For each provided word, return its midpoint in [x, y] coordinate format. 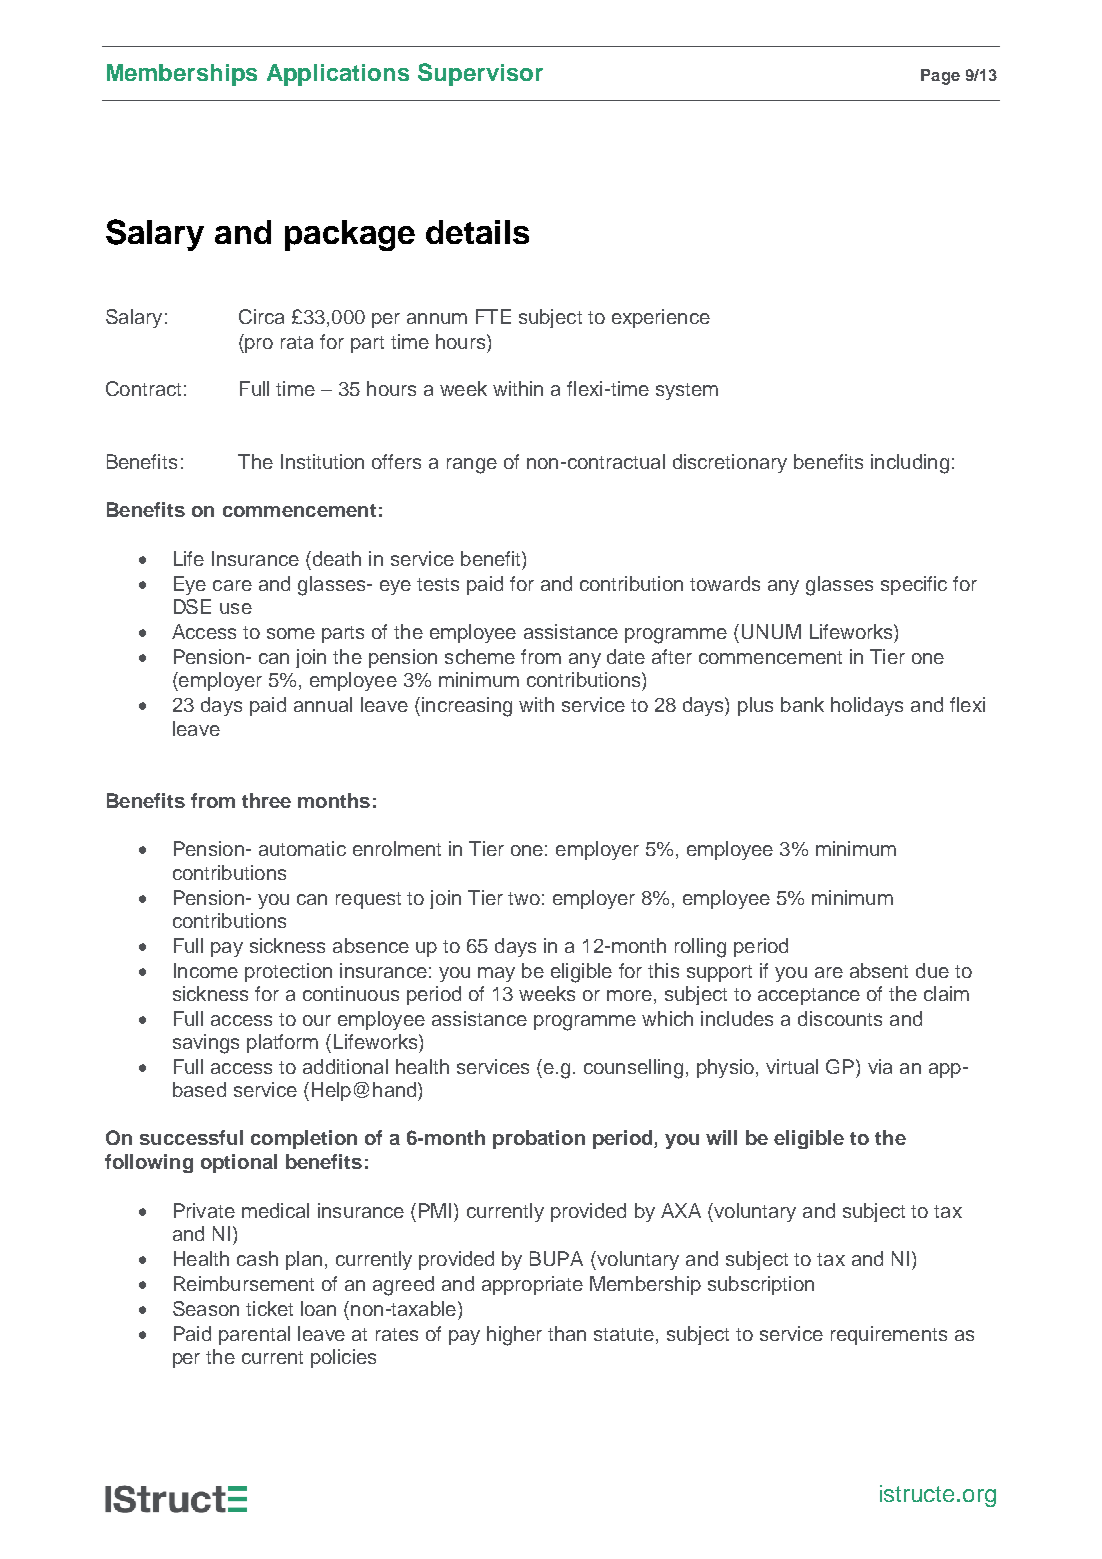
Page [940, 77]
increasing [467, 707]
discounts [840, 1018]
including [910, 464]
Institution [322, 461]
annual [323, 704]
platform [282, 1043]
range [472, 466]
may [496, 974]
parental [254, 1335]
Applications [338, 75]
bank [802, 704]
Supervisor [480, 74]
